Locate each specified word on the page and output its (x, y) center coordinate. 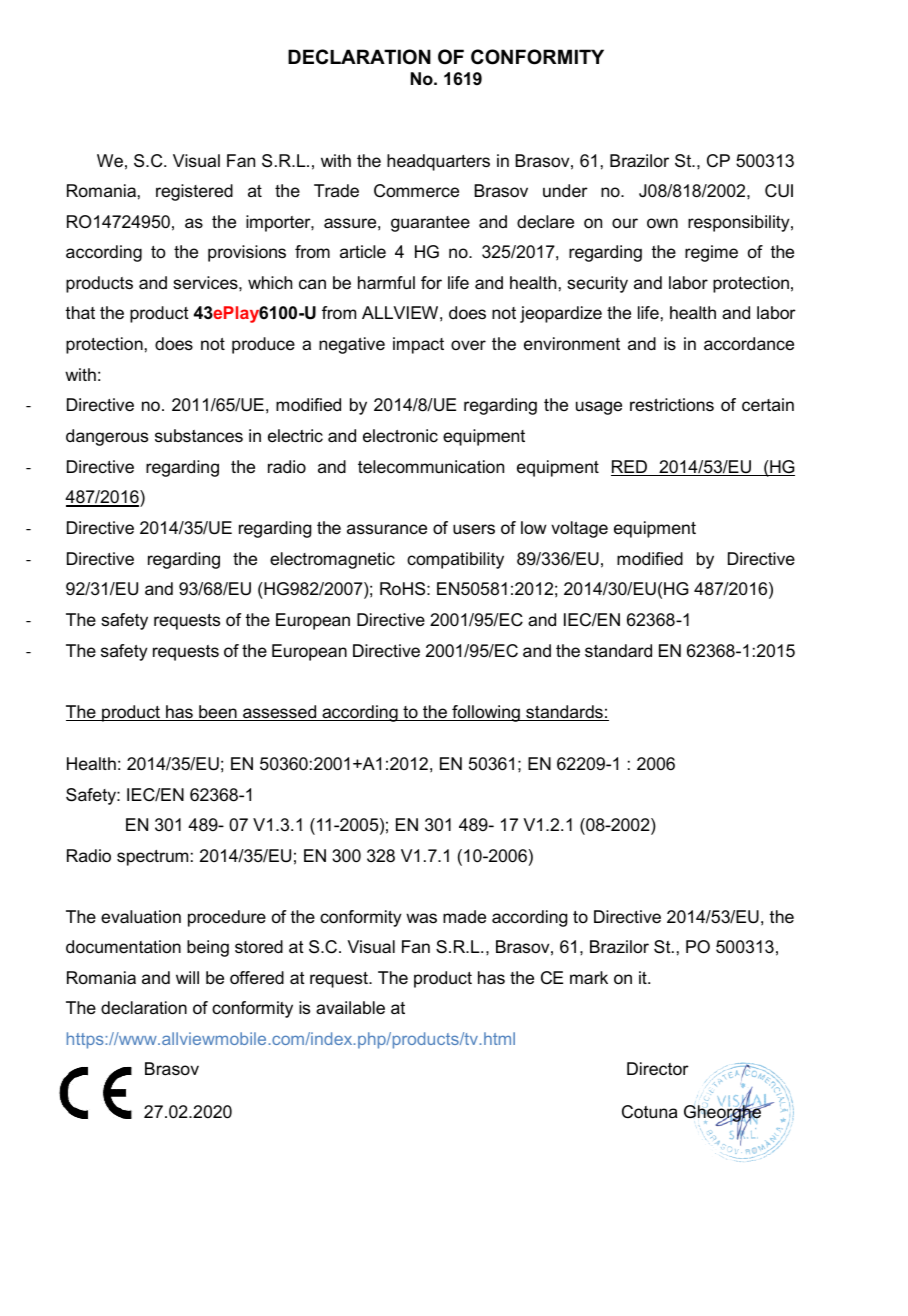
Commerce (416, 191)
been (218, 713)
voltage (579, 529)
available (350, 1008)
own (662, 223)
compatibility (455, 560)
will (187, 977)
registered (194, 192)
